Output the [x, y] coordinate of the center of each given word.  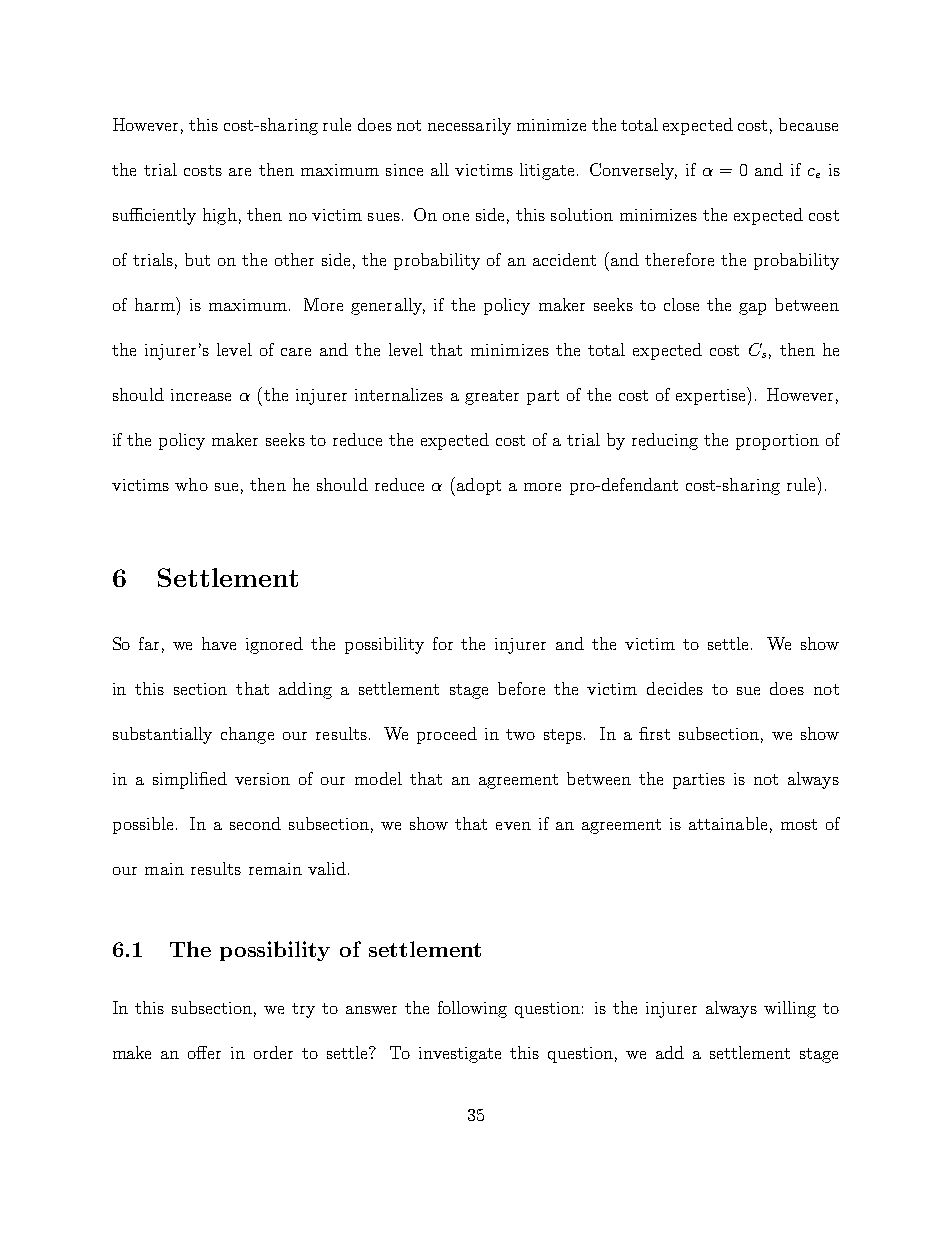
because [808, 124]
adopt [479, 486]
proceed [447, 735]
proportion [777, 442]
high [220, 216]
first [654, 733]
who [191, 484]
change [247, 735]
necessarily [469, 126]
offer [204, 1052]
